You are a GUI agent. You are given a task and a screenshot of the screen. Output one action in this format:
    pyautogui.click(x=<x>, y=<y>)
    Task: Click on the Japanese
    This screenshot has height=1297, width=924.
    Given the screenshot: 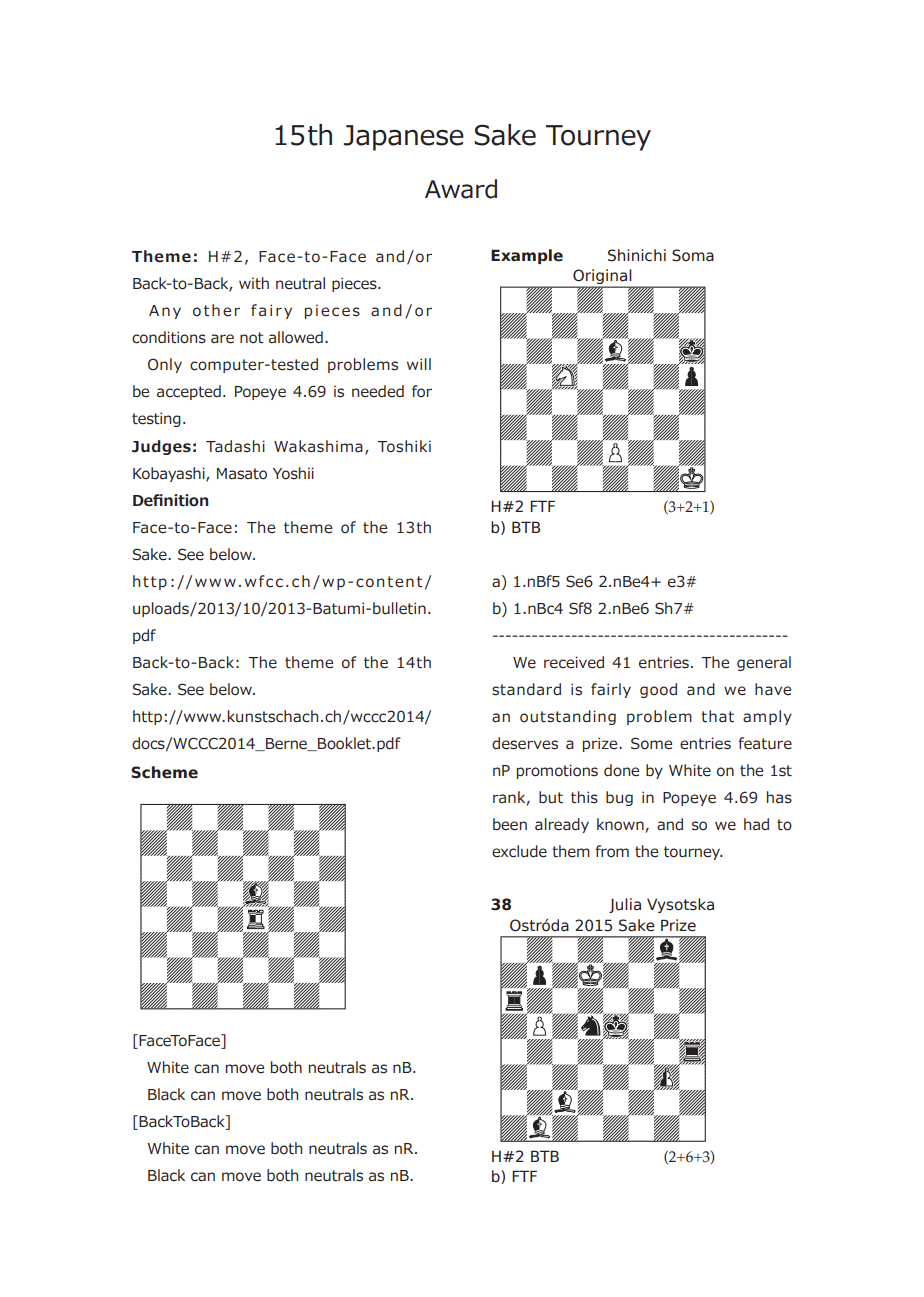 What is the action you would take?
    pyautogui.click(x=403, y=138)
